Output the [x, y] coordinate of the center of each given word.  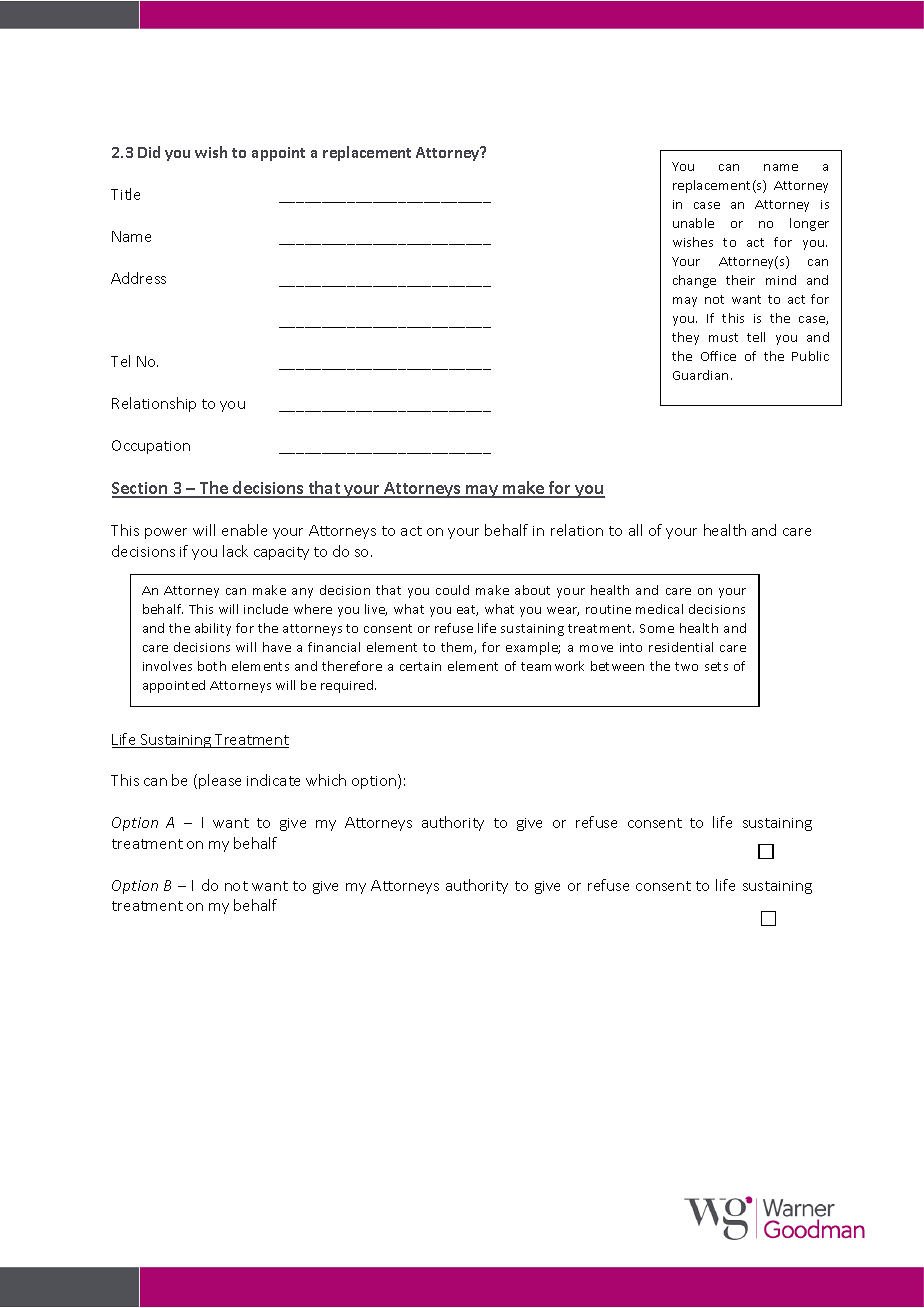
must [723, 337]
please [220, 781]
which [326, 780]
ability [213, 629]
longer [809, 224]
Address [138, 278]
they [685, 338]
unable [693, 223]
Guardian [700, 375]
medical [659, 609]
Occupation [151, 447]
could [452, 590]
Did [149, 152]
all [635, 530]
